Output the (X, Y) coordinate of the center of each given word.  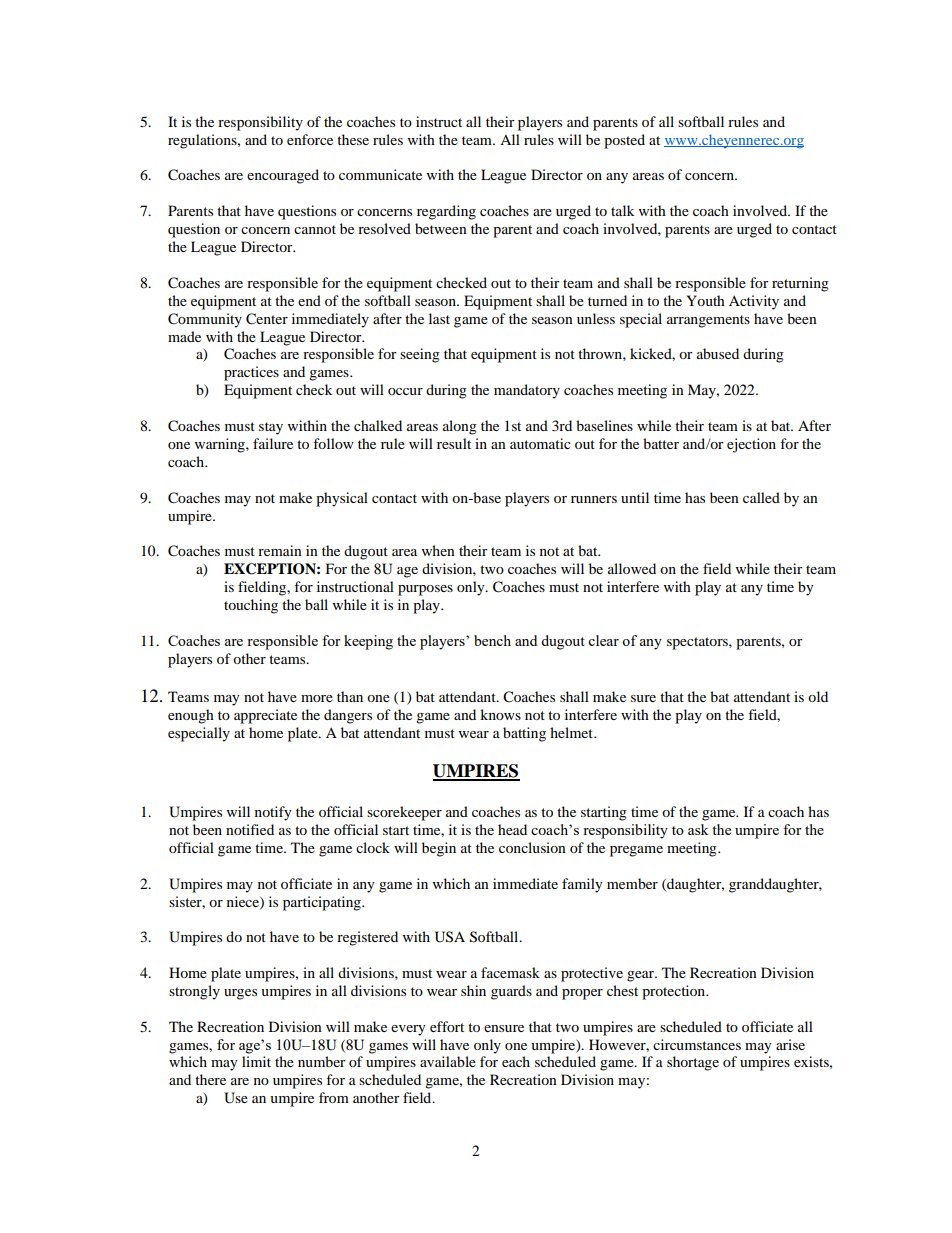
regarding (446, 212)
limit (256, 1061)
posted (624, 141)
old (818, 696)
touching (251, 606)
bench (492, 640)
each (516, 1061)
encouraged (283, 176)
